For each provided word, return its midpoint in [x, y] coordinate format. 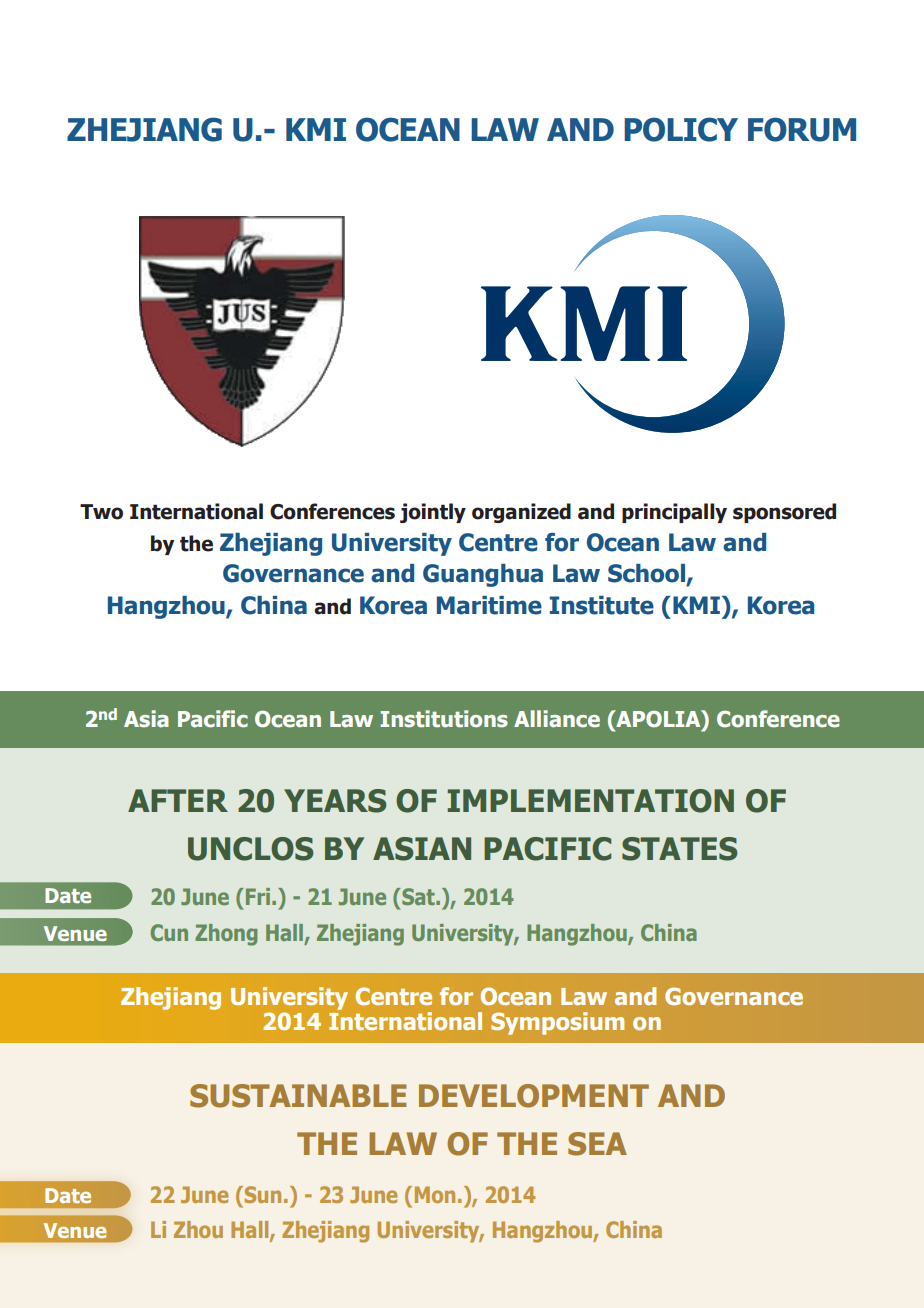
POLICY [681, 129]
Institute [602, 605]
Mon [435, 1194]
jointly [433, 513]
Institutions [444, 719]
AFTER [178, 800]
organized [521, 513]
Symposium [557, 1023]
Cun [169, 932]
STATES [679, 849]
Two [101, 512]
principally [674, 513]
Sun [261, 1194]
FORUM [802, 129]
